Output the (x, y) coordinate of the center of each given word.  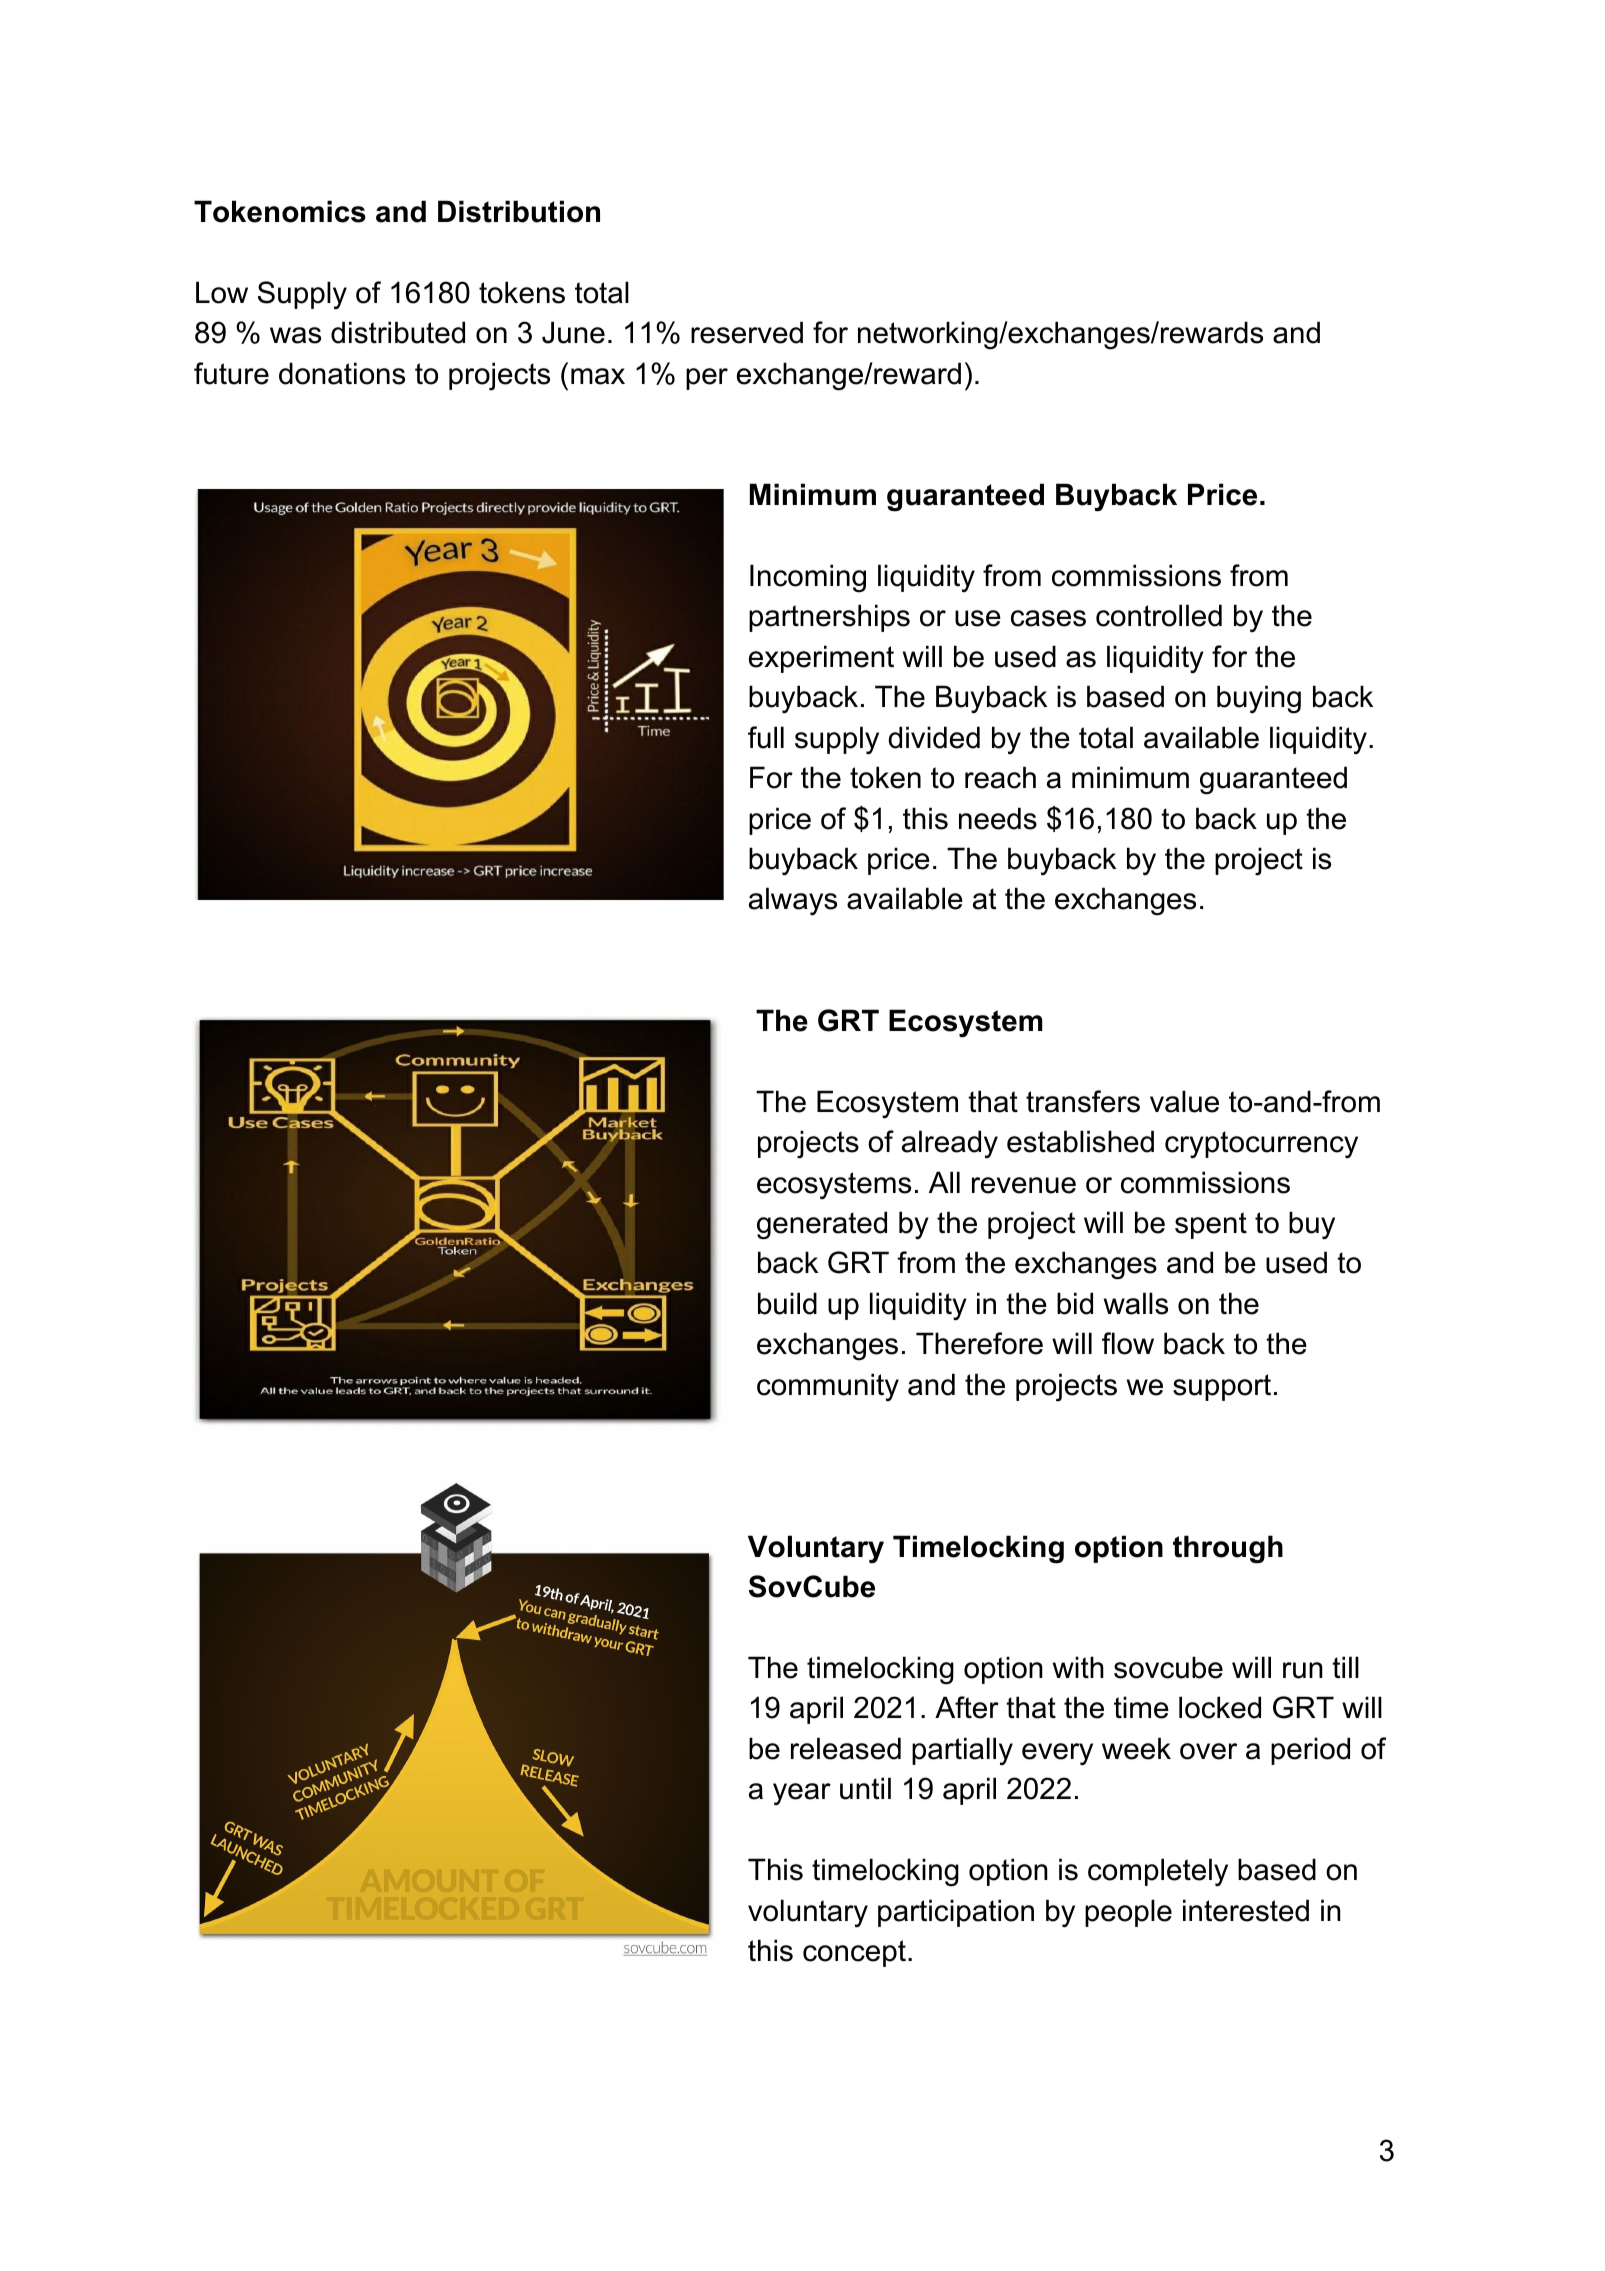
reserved (747, 332)
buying (1259, 699)
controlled (1159, 615)
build (787, 1303)
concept (854, 1953)
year (802, 1794)
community (828, 1387)
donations (342, 373)
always (793, 901)
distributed (398, 332)
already (950, 1144)
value (1184, 1101)
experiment (821, 659)
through (1228, 1549)
